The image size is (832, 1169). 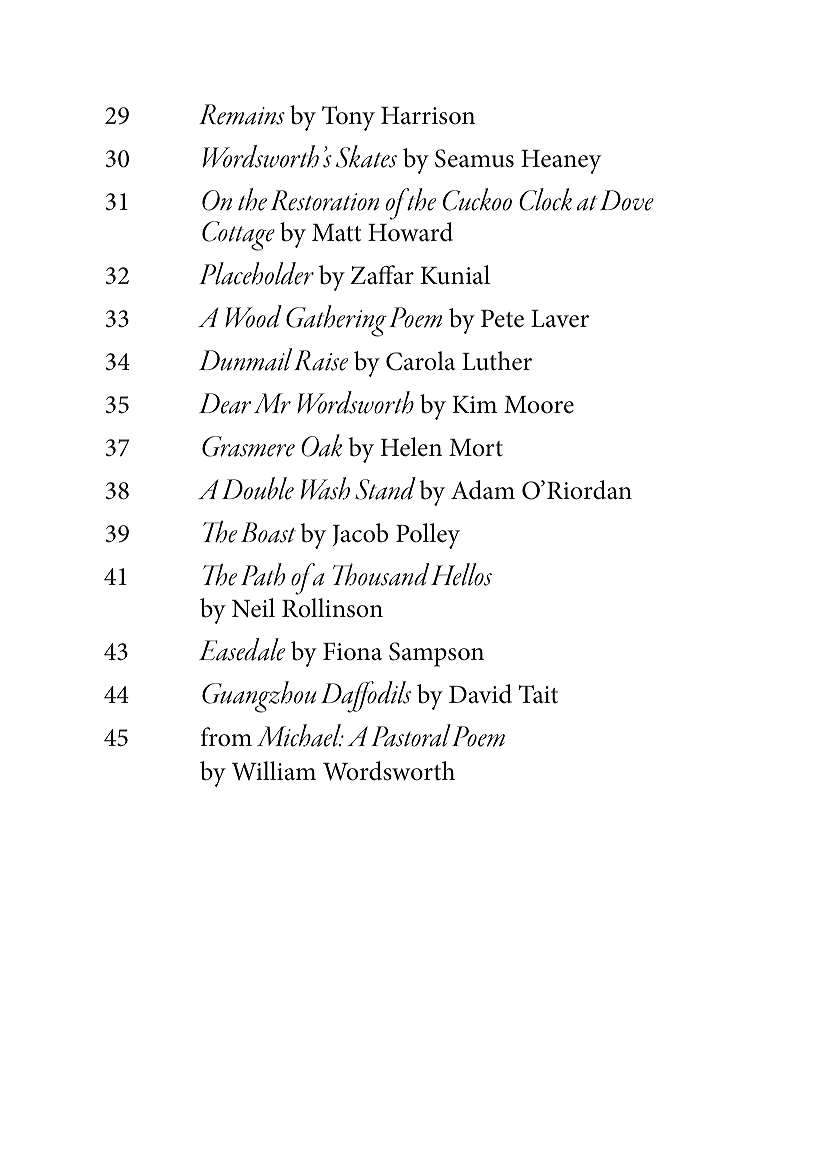 I want to click on Luther, so click(x=497, y=361).
